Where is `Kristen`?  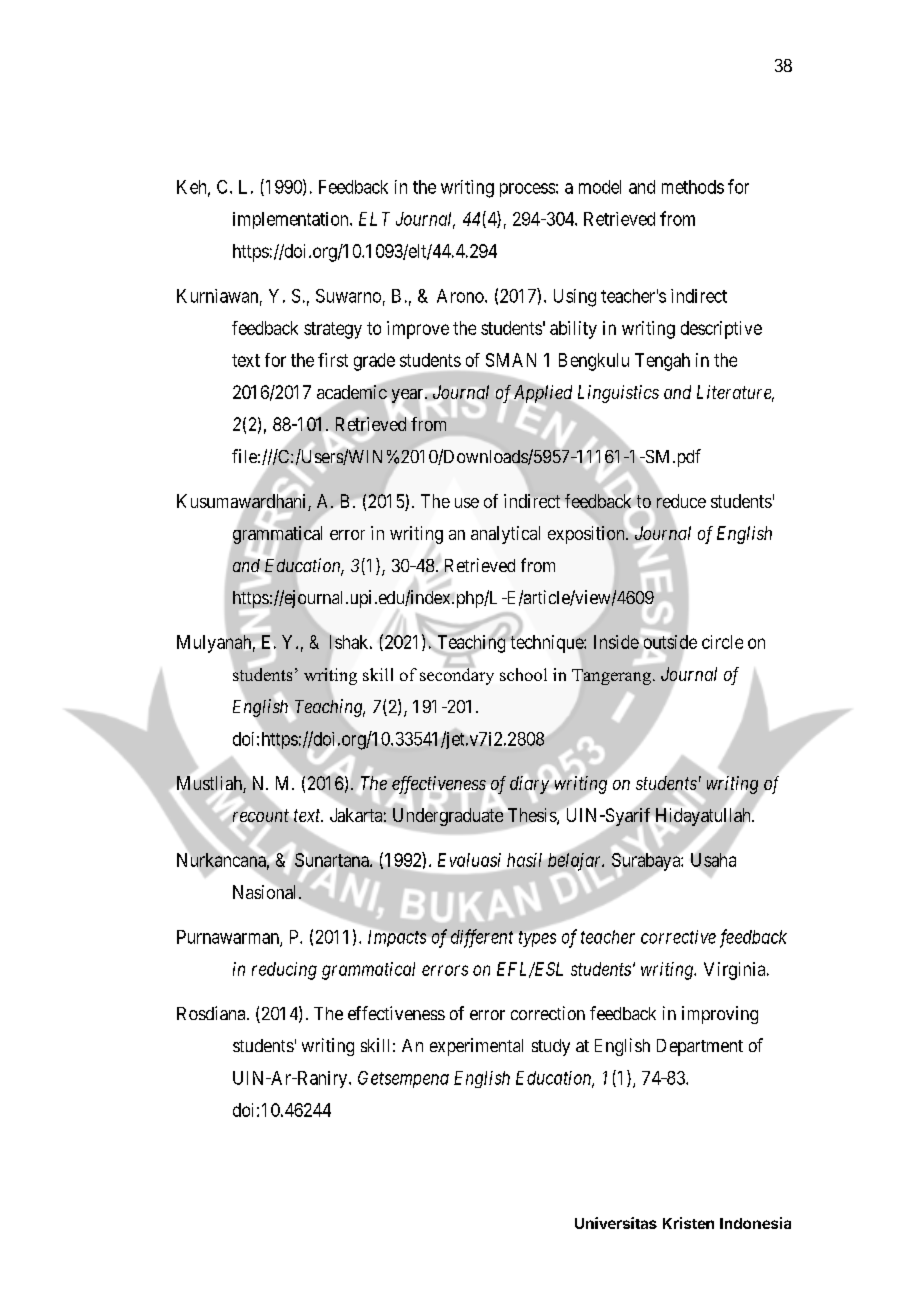
Kristen is located at coordinates (688, 1223).
